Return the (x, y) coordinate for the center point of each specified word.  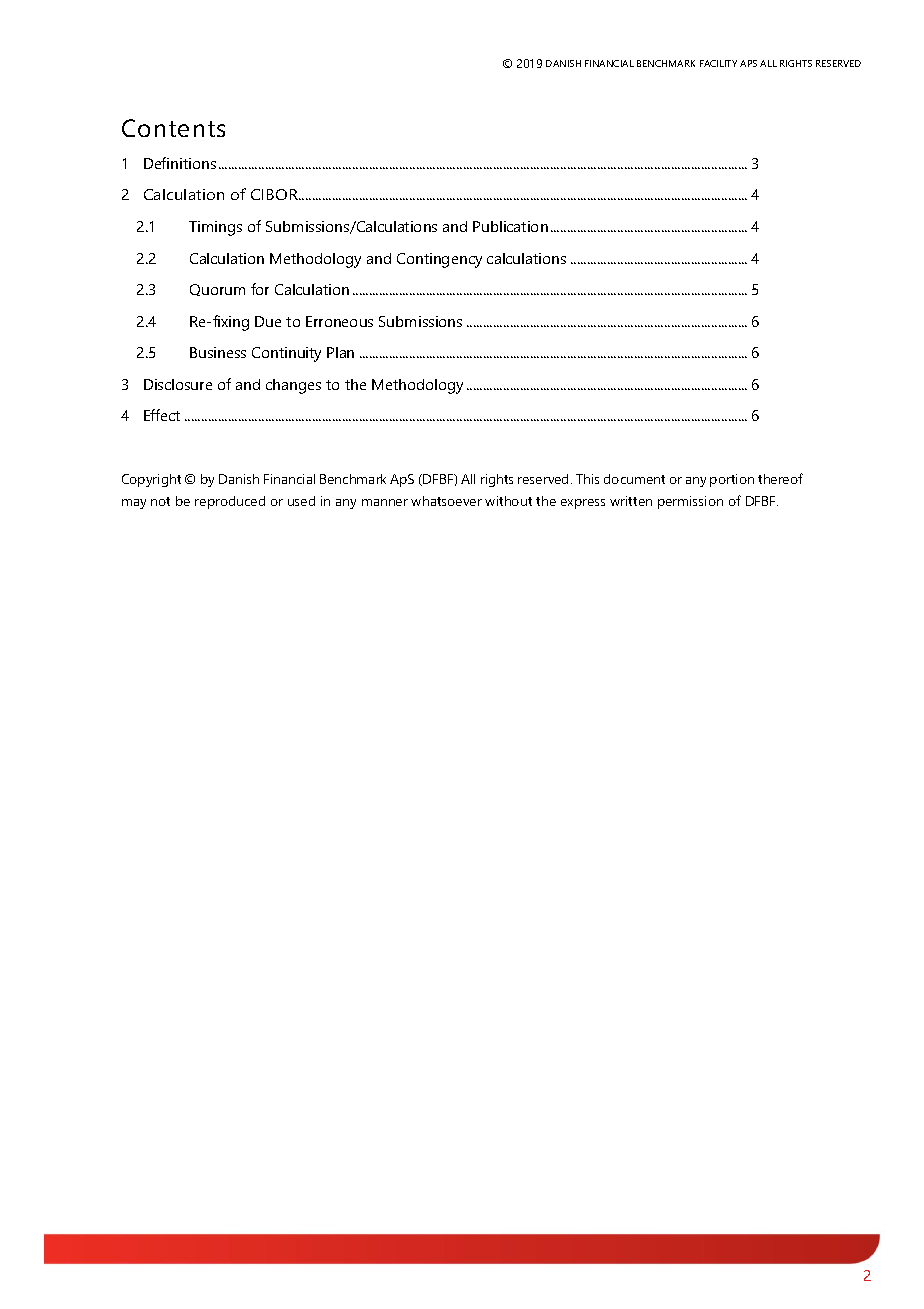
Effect (162, 415)
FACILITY (718, 63)
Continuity (286, 354)
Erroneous (339, 321)
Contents (173, 128)
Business (218, 352)
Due (268, 321)
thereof (780, 478)
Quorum (217, 290)
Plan (340, 352)
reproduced (230, 502)
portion (732, 480)
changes (293, 386)
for (260, 289)
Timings (215, 228)
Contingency (439, 260)
